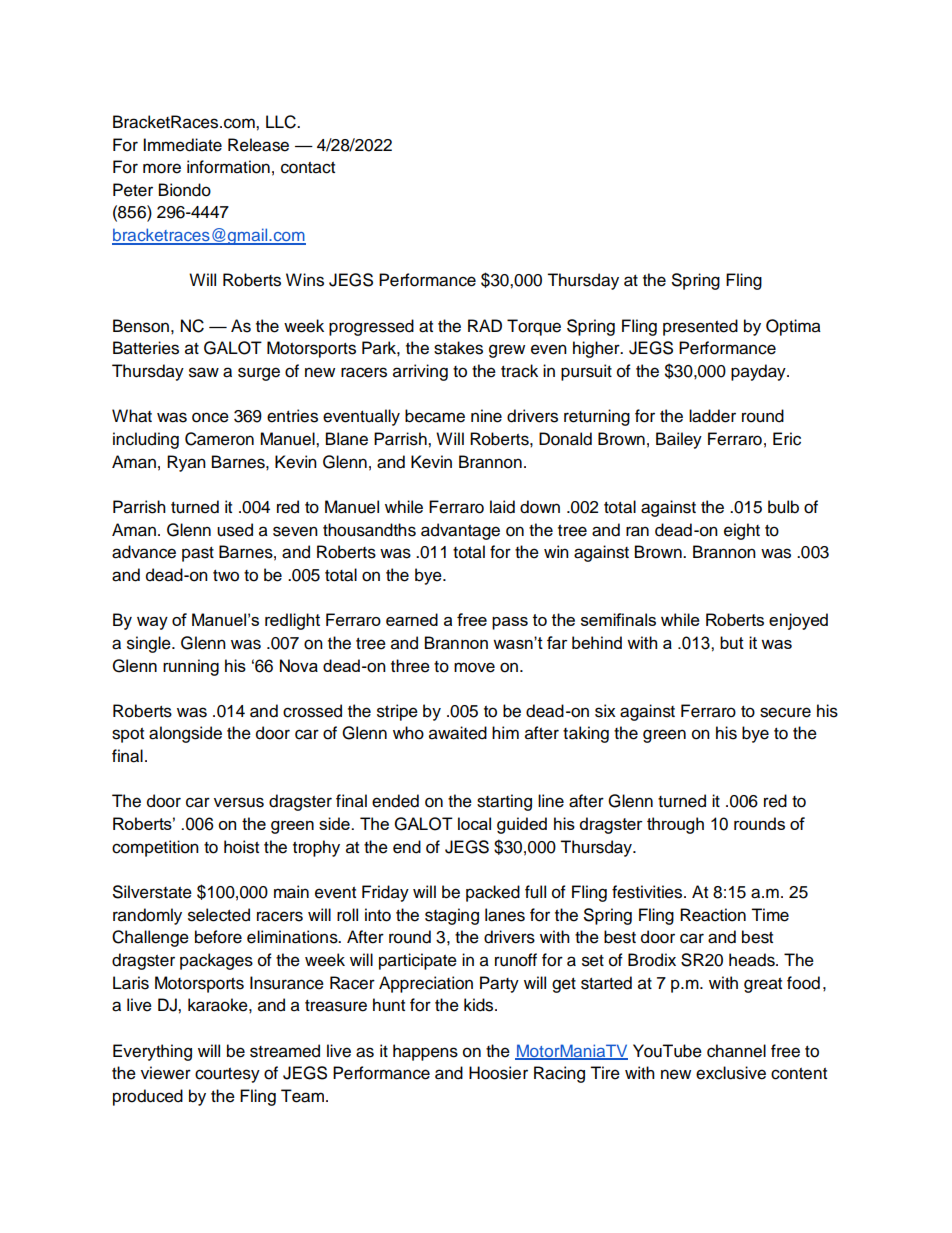 The image size is (952, 1233). I want to click on two, so click(226, 576).
